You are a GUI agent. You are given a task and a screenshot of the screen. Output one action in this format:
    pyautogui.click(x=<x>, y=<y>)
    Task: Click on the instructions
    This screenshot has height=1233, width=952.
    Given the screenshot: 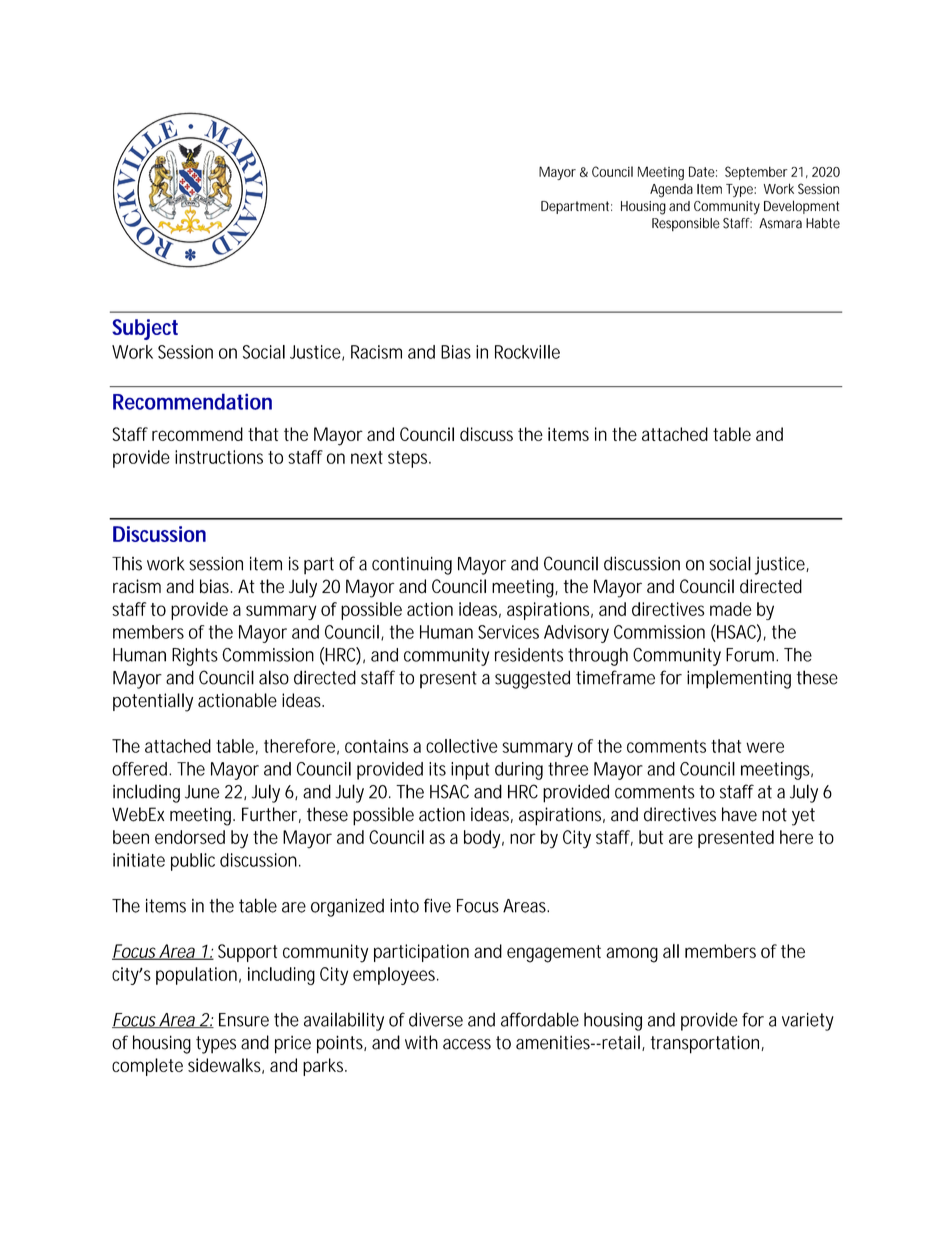 What is the action you would take?
    pyautogui.click(x=219, y=457)
